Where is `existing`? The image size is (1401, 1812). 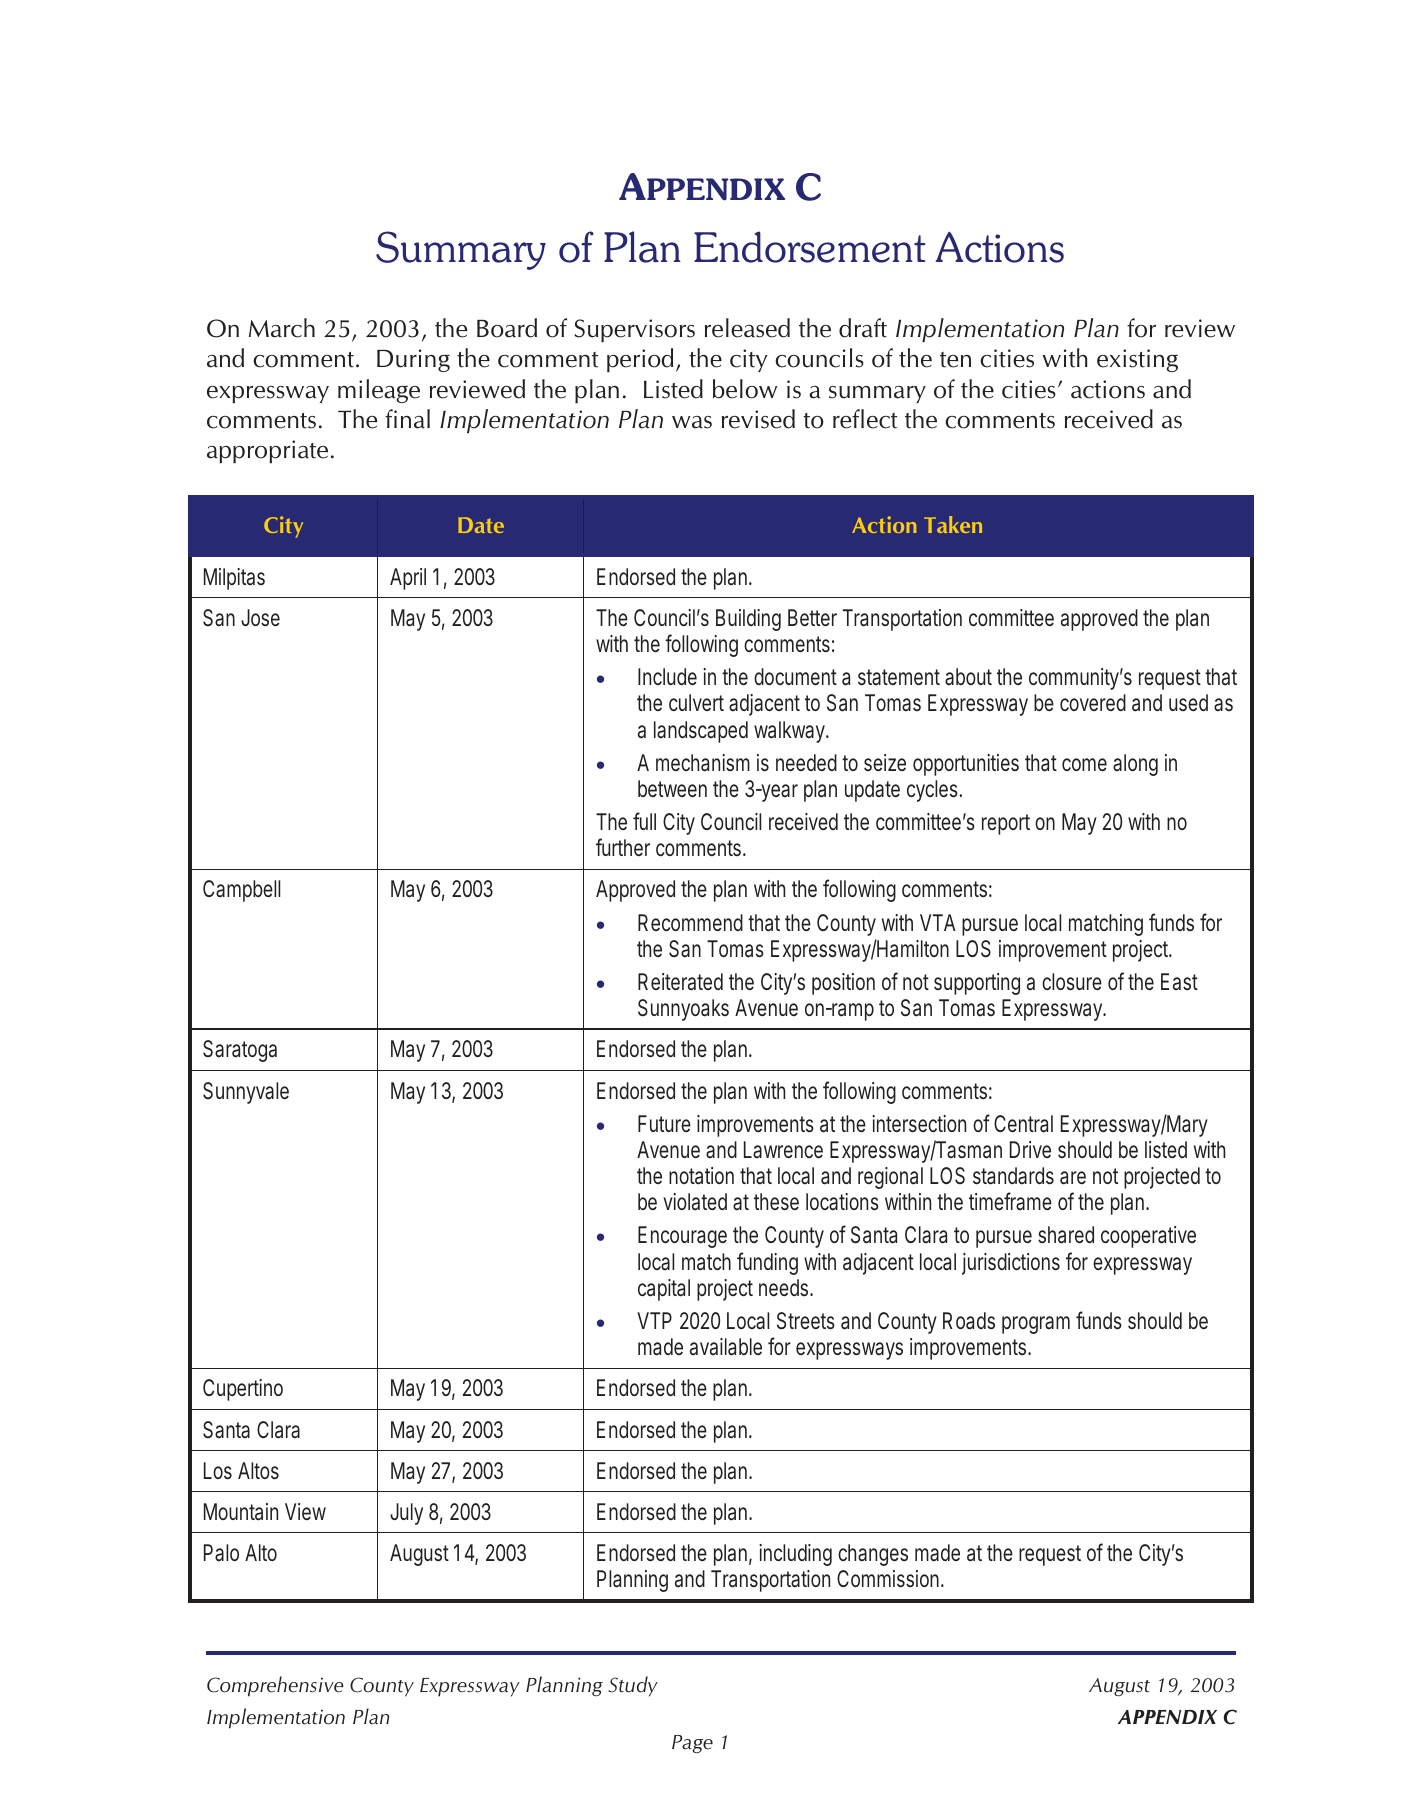 existing is located at coordinates (1137, 360).
